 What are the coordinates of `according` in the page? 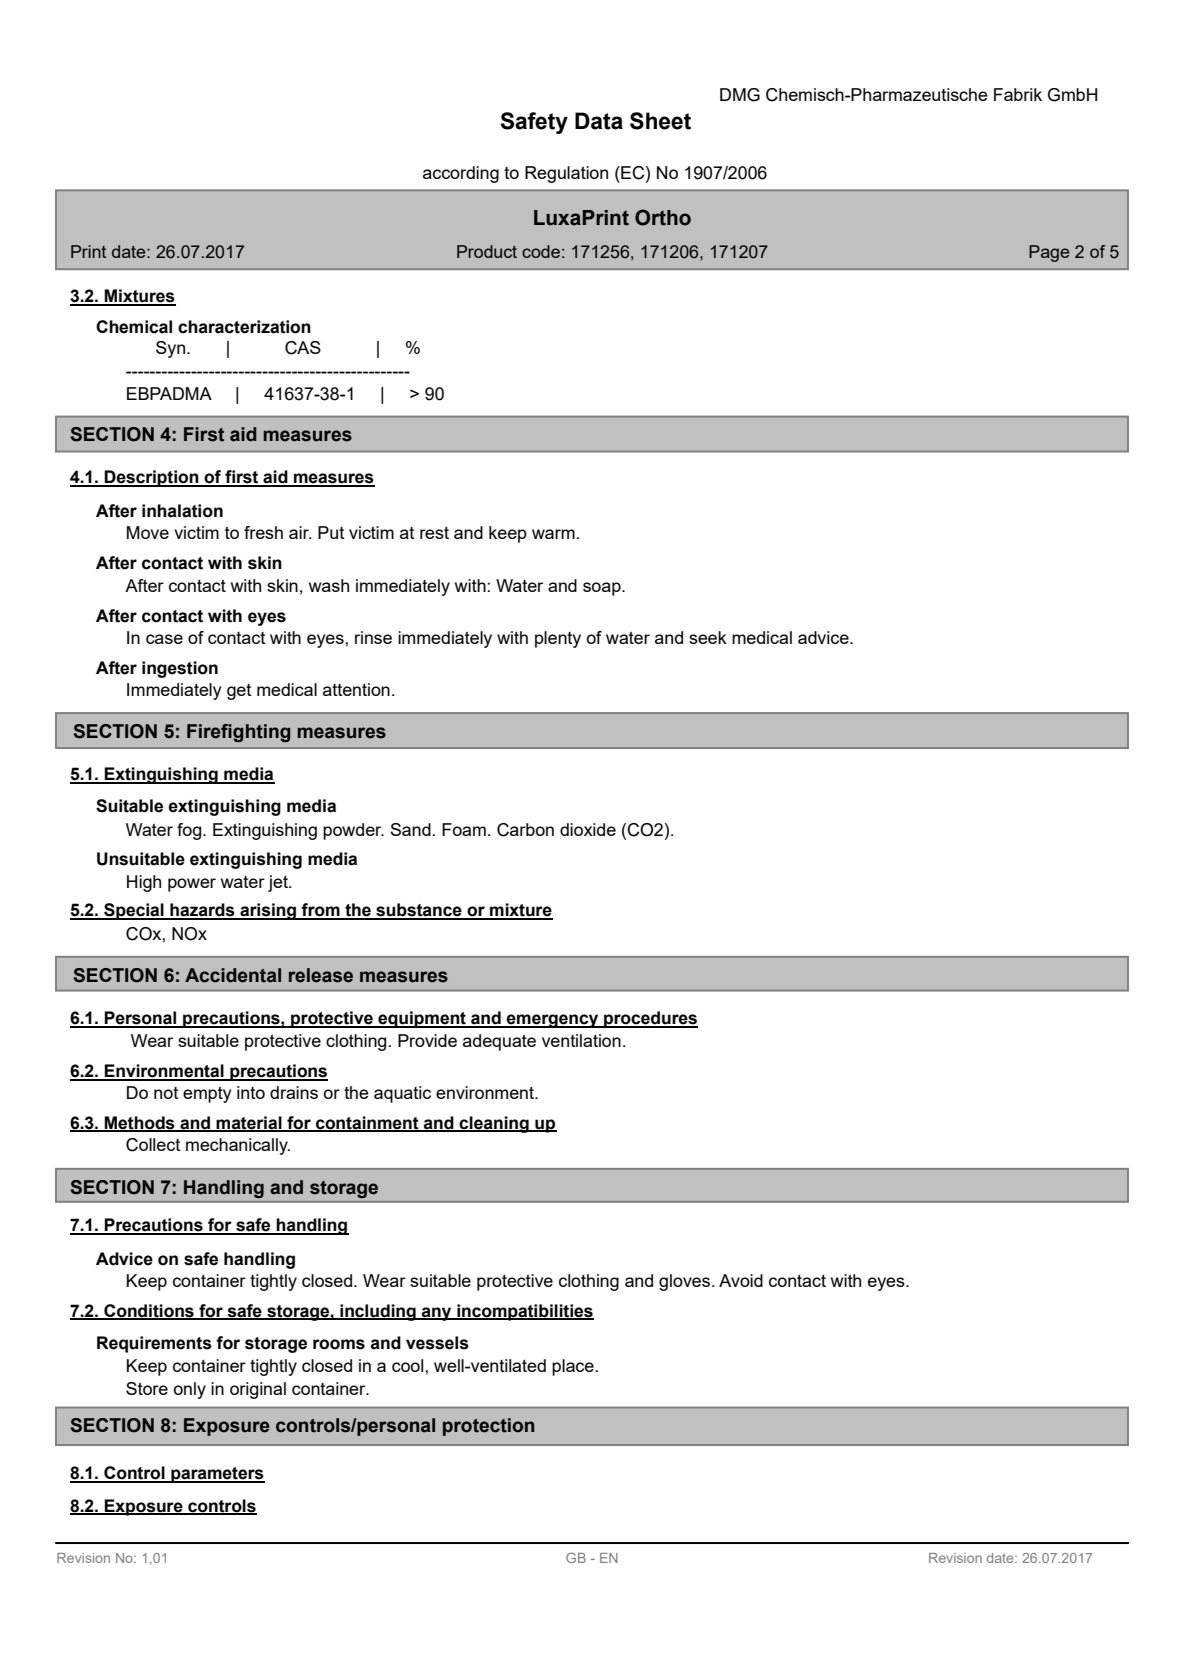 It's located at (461, 174).
